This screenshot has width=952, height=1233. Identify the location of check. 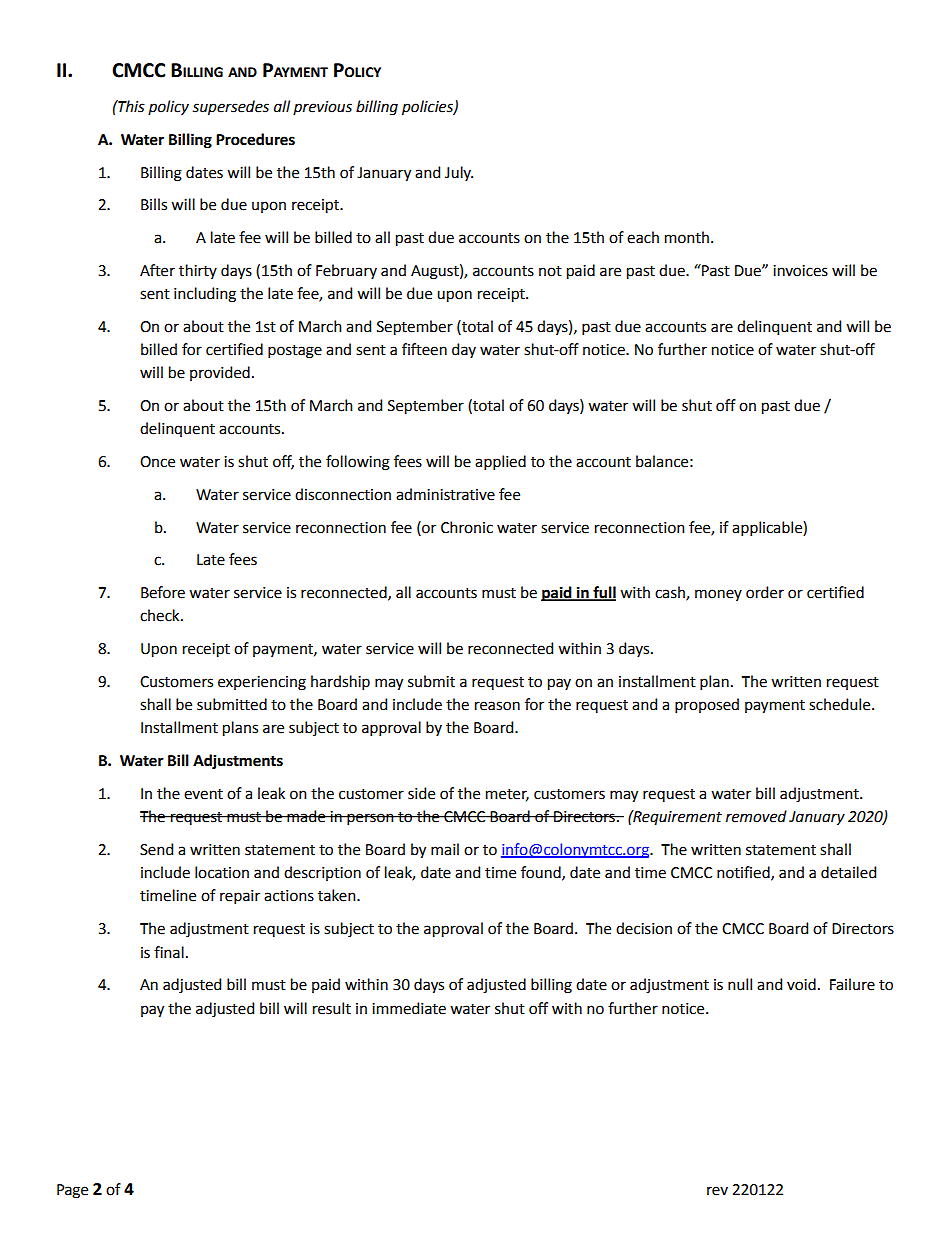
(161, 615).
